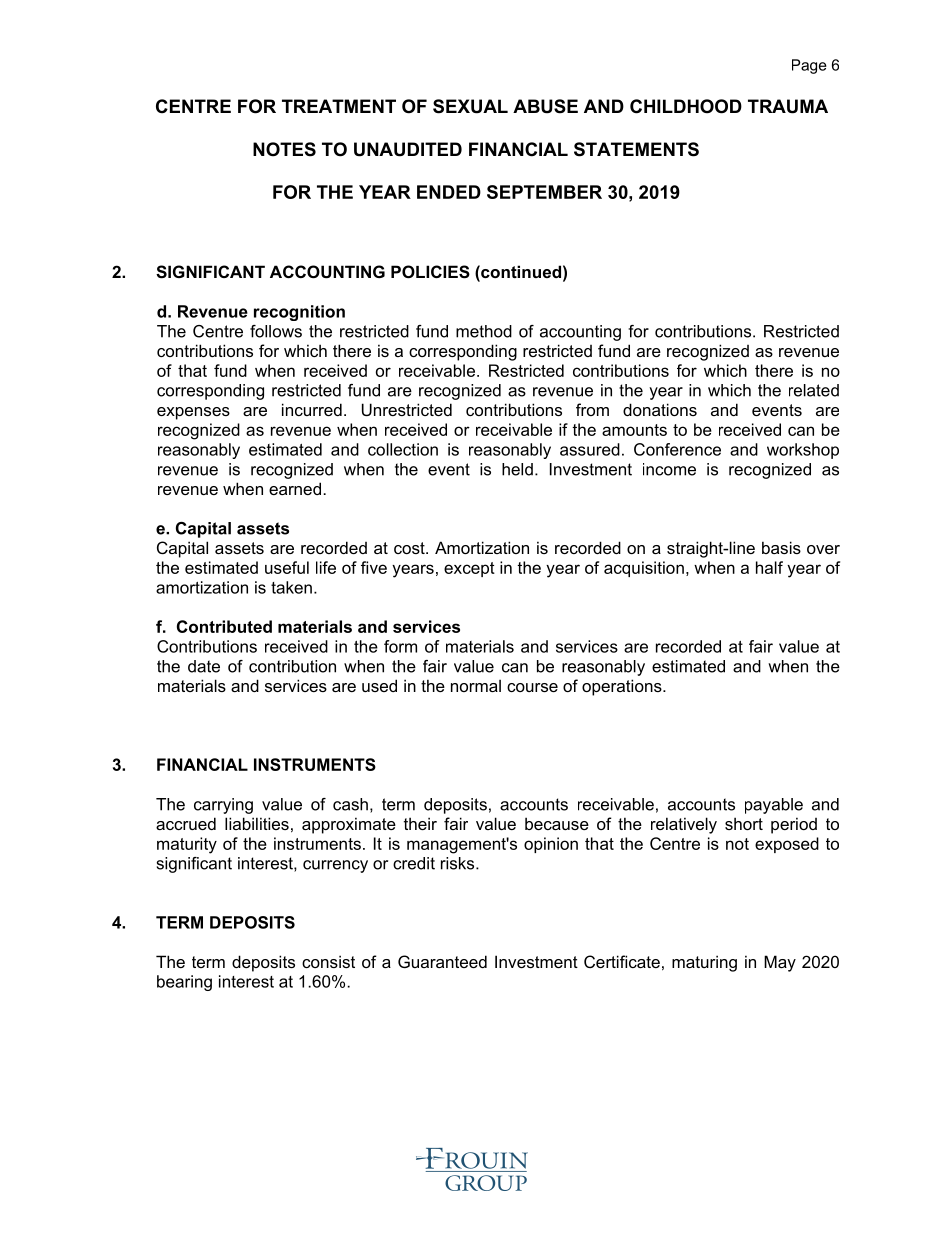 The height and width of the page is (1233, 952). What do you see at coordinates (442, 961) in the page?
I see `Guaranteed` at bounding box center [442, 961].
